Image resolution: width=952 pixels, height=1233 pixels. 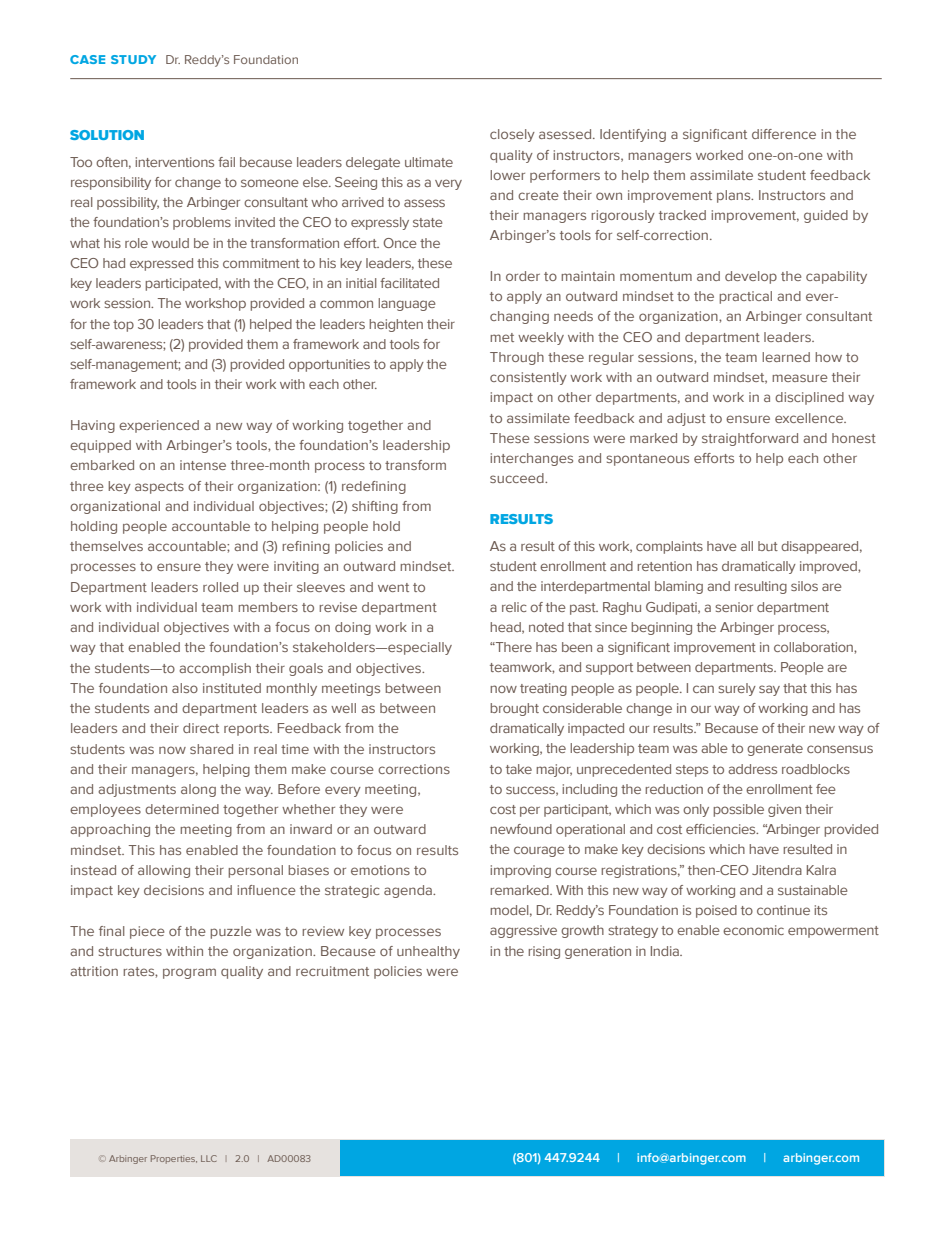 I want to click on Properties, so click(x=174, y=1159).
